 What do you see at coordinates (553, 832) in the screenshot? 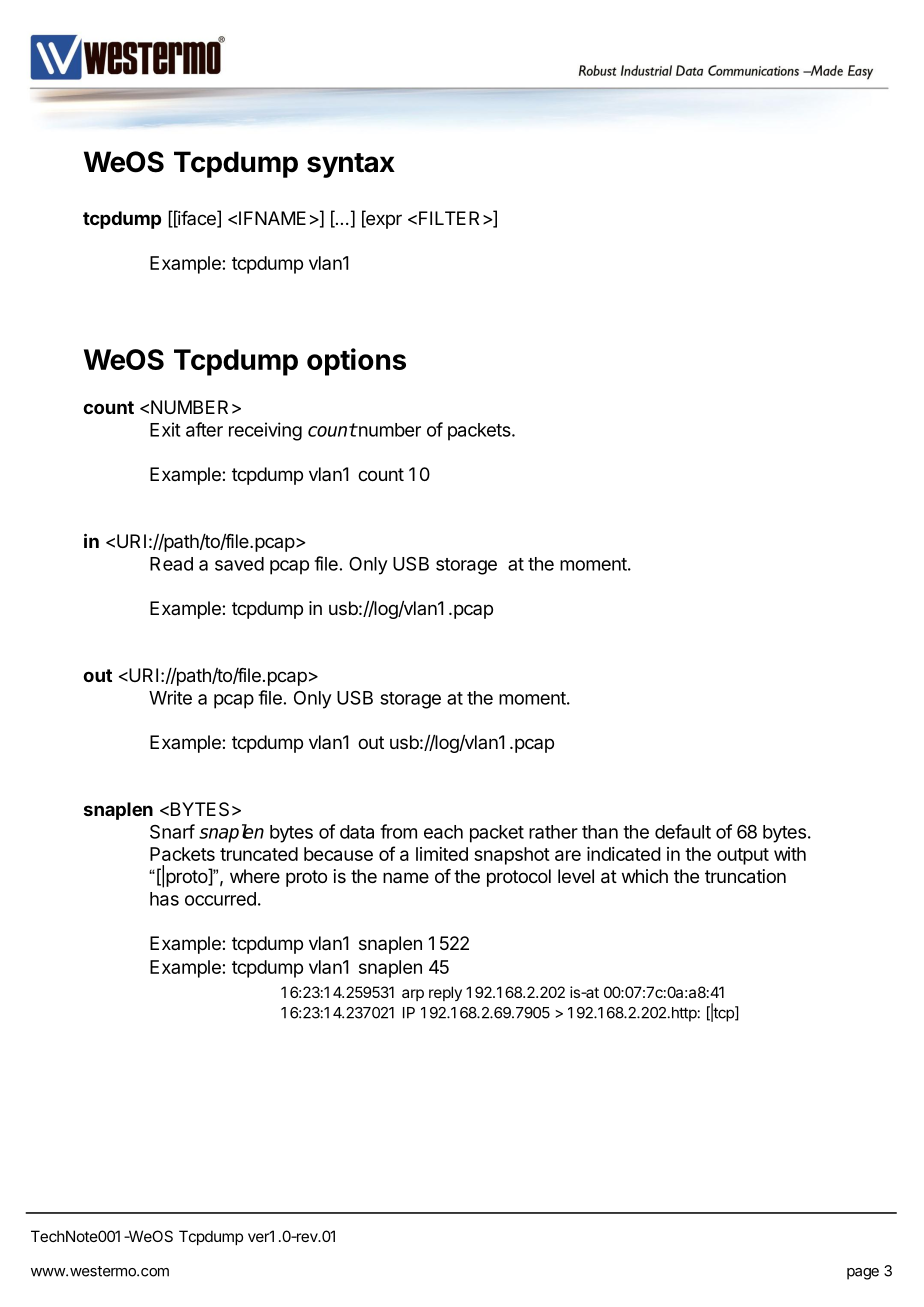
I see `rather` at bounding box center [553, 832].
